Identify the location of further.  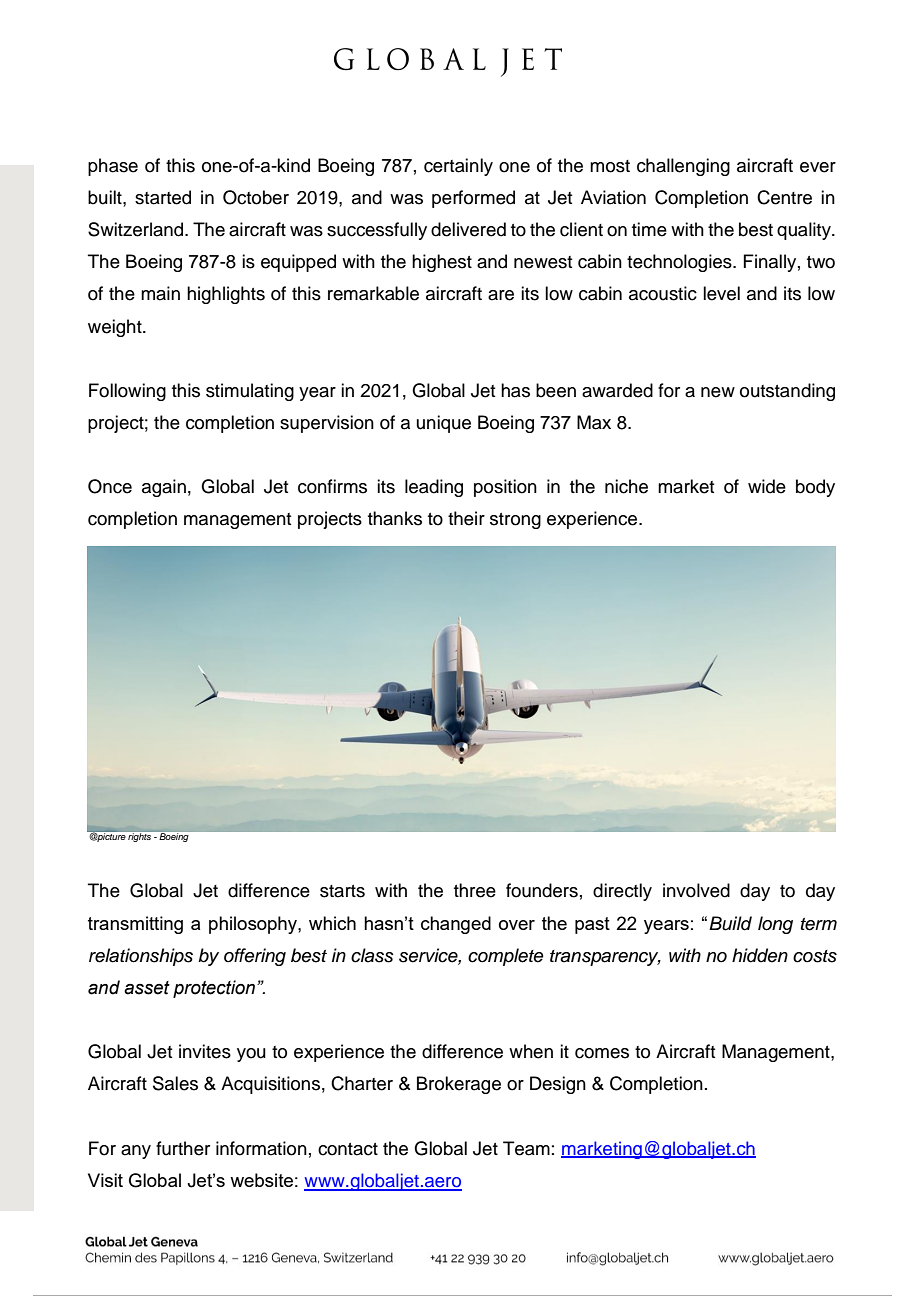
(183, 1148).
